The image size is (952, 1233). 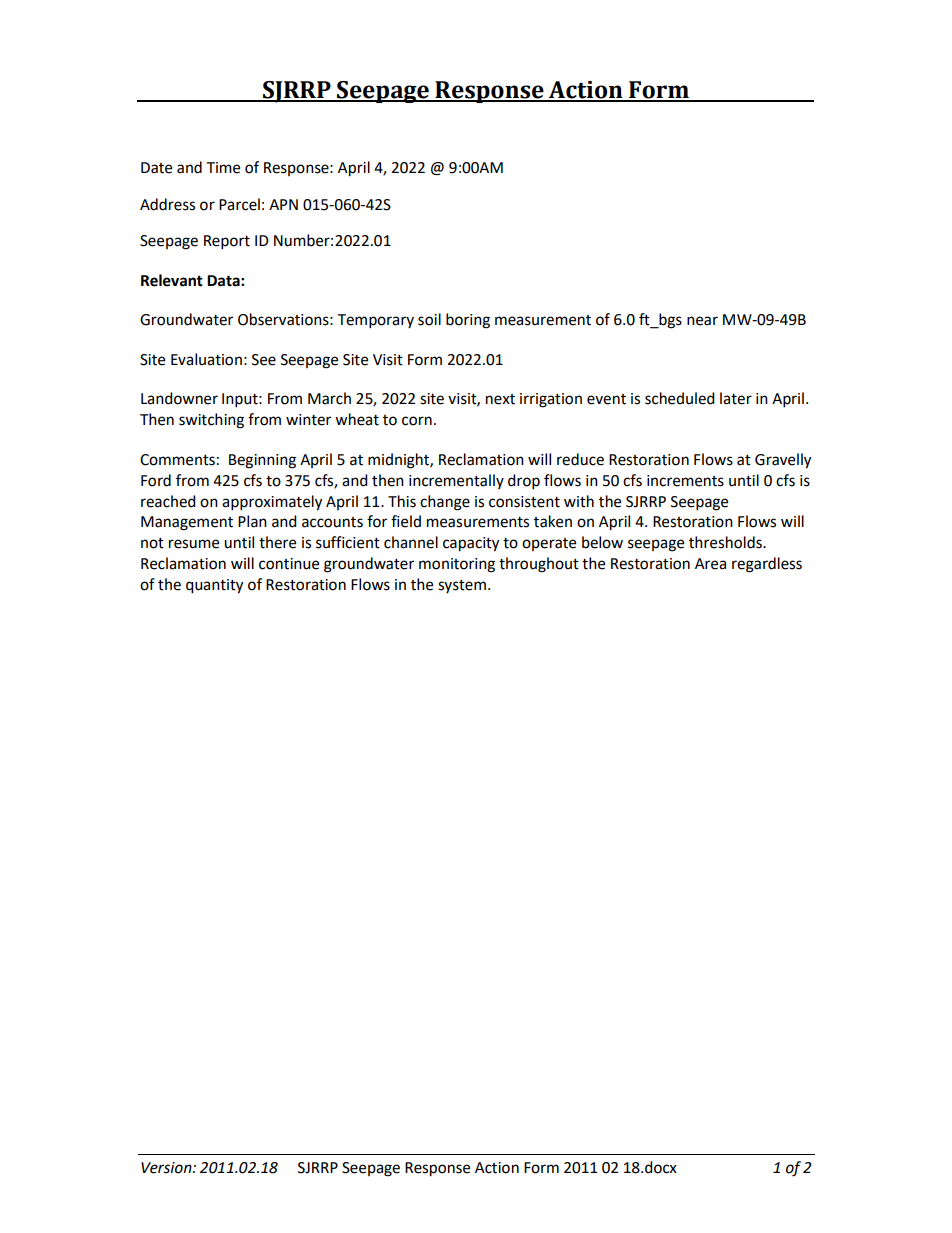 What do you see at coordinates (167, 1168) in the screenshot?
I see `Version` at bounding box center [167, 1168].
